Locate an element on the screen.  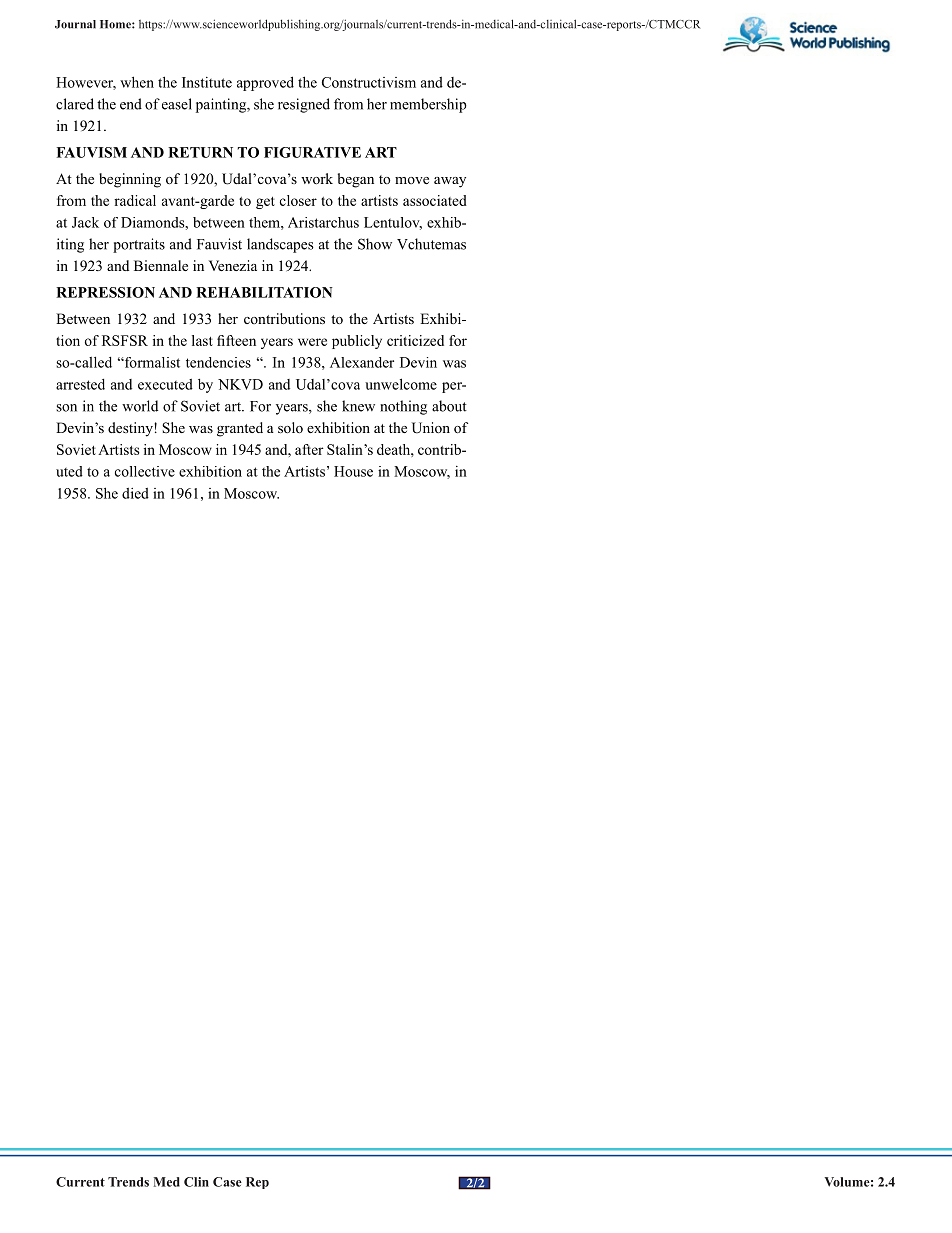
approved is located at coordinates (265, 83).
